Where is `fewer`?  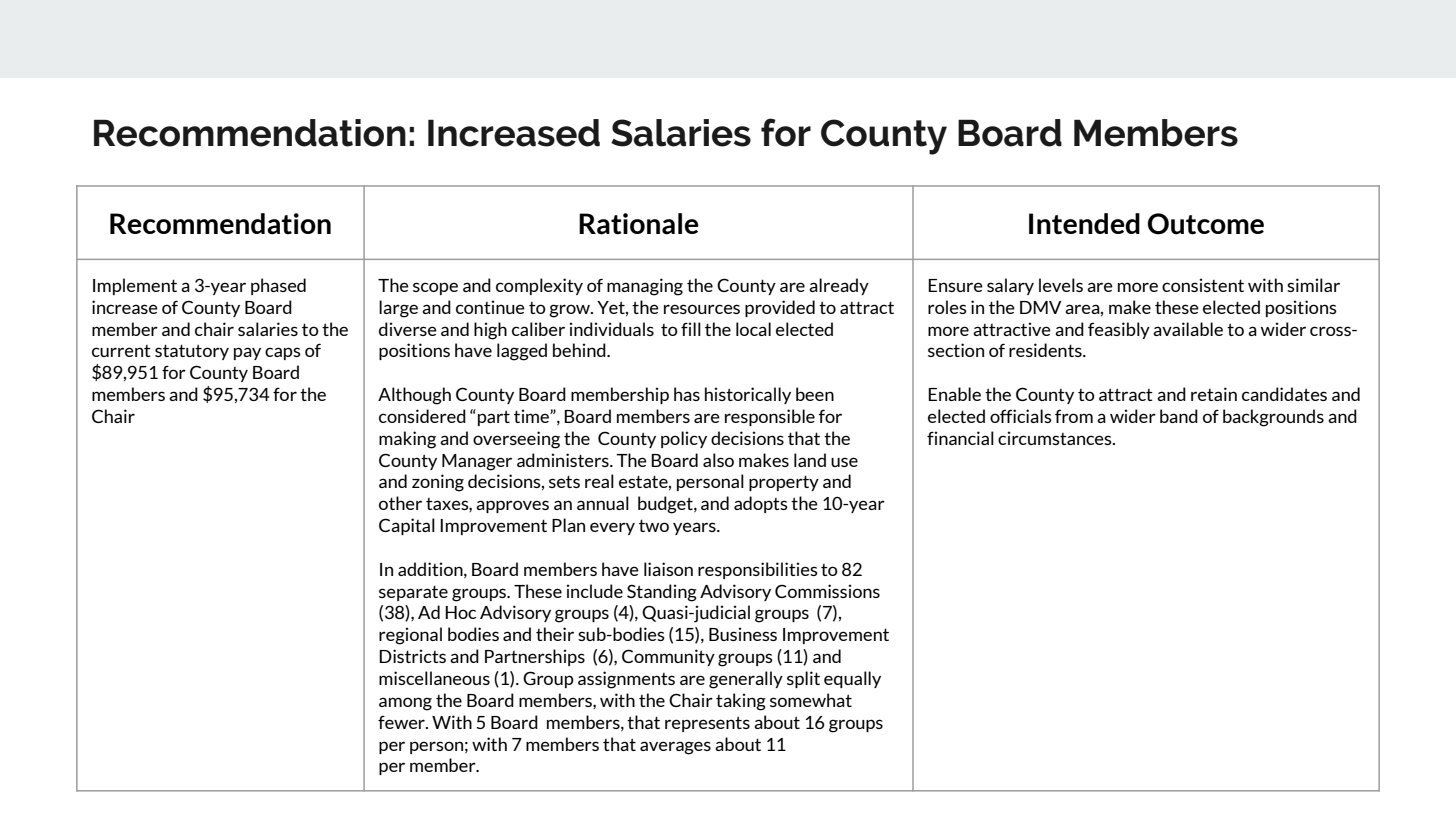 fewer is located at coordinates (402, 722).
